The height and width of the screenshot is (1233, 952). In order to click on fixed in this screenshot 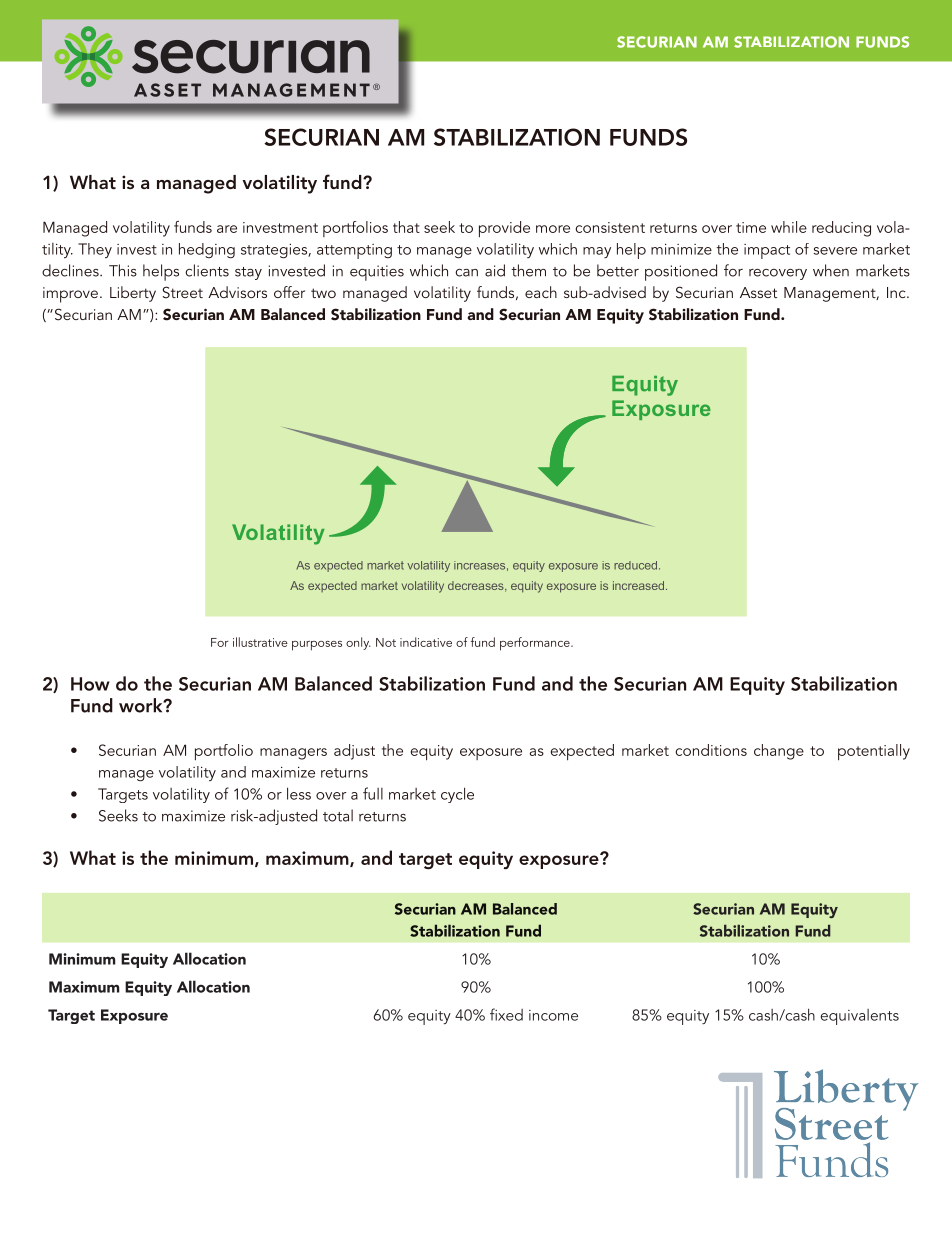, I will do `click(506, 1014)`.
